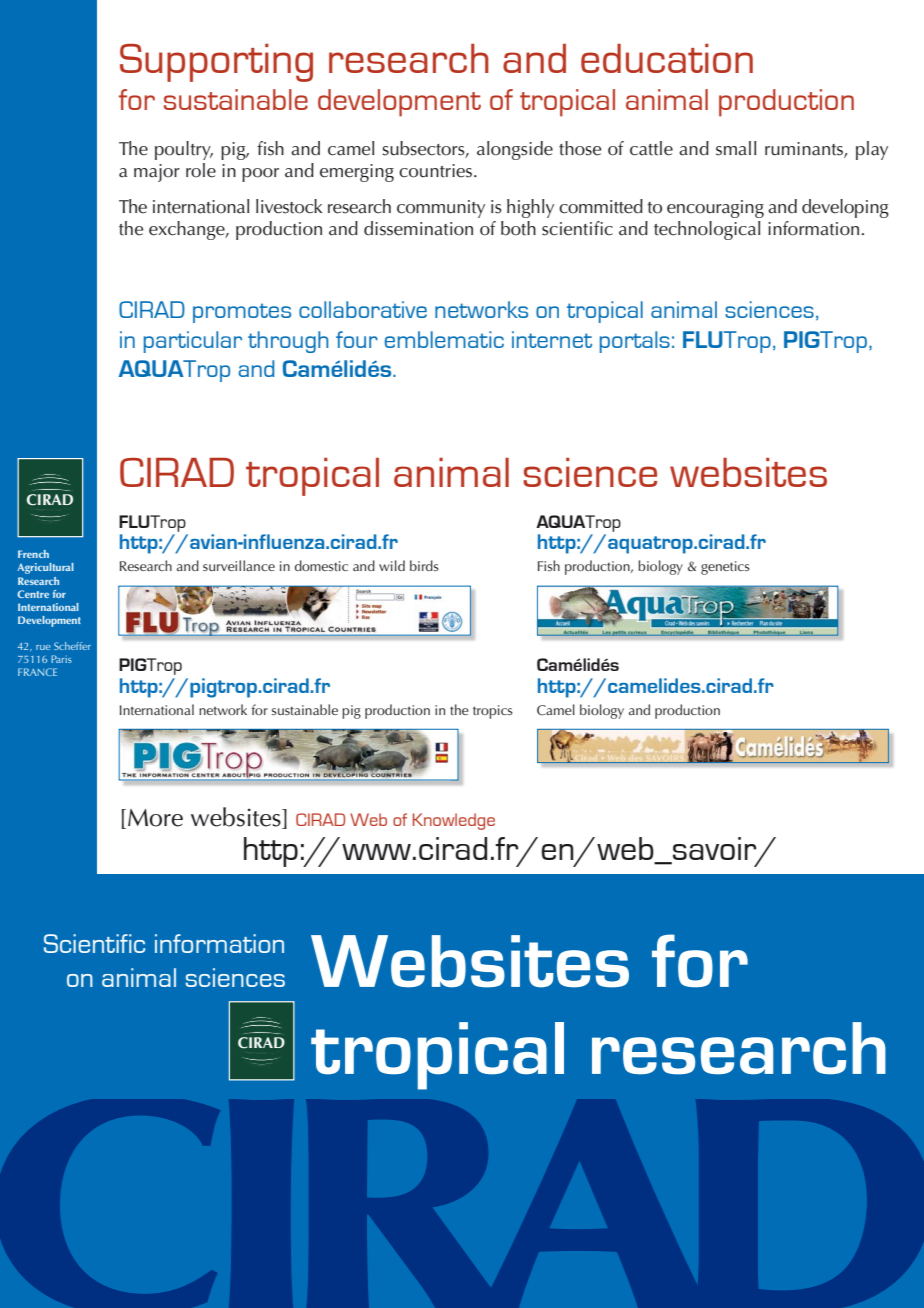 This screenshot has width=924, height=1308. I want to click on Supporting, so click(216, 63).
